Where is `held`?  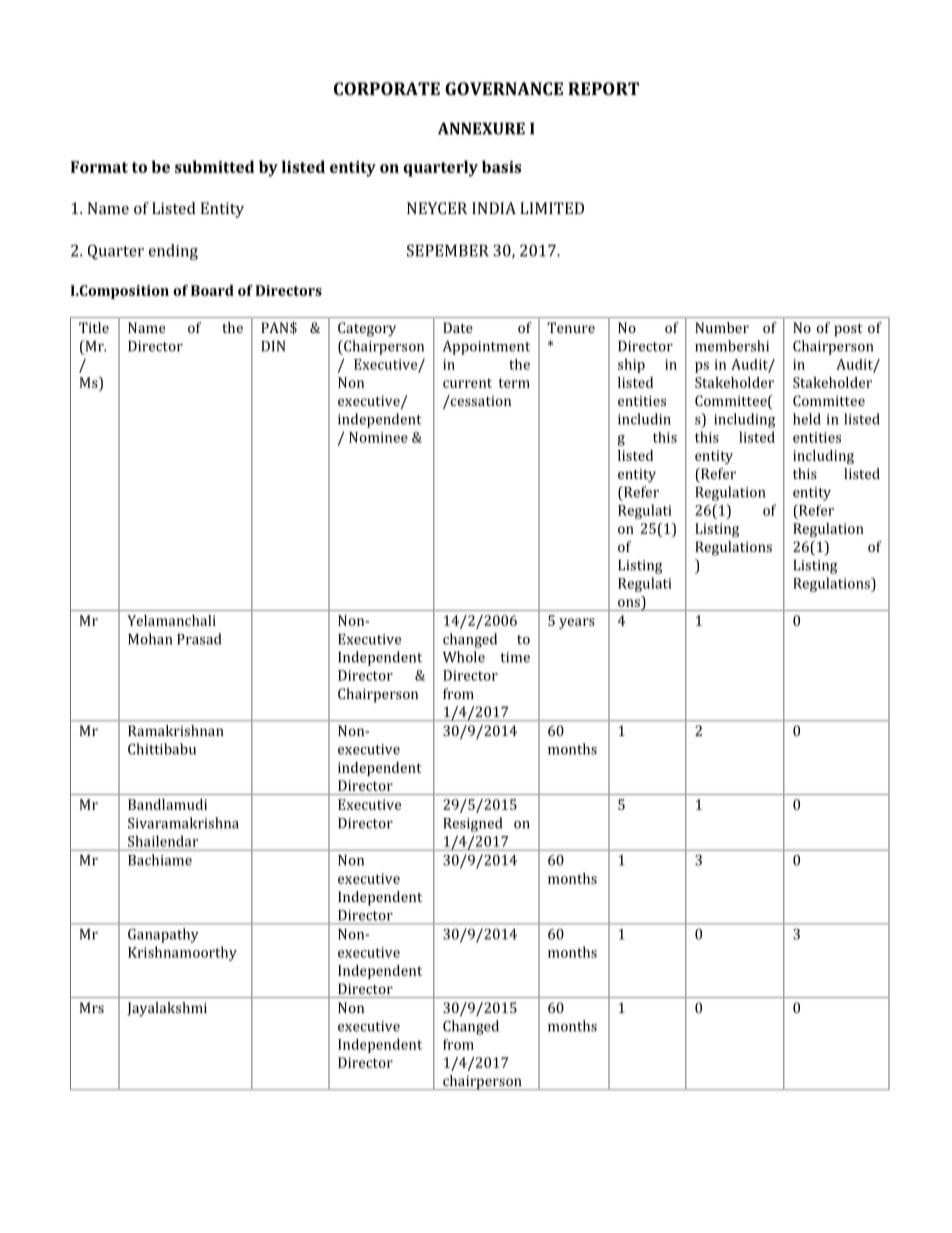
held is located at coordinates (807, 419).
